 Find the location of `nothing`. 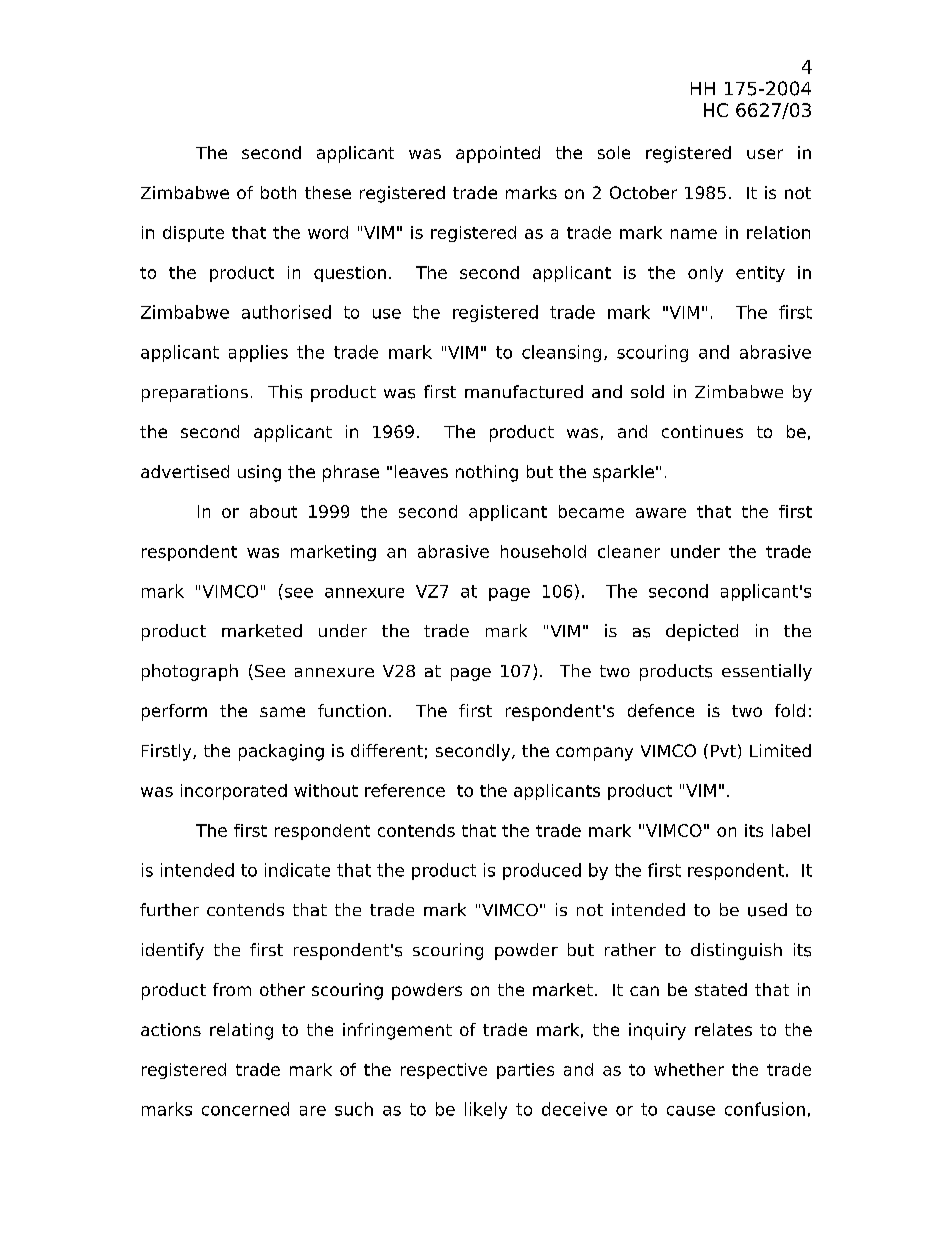

nothing is located at coordinates (487, 473).
